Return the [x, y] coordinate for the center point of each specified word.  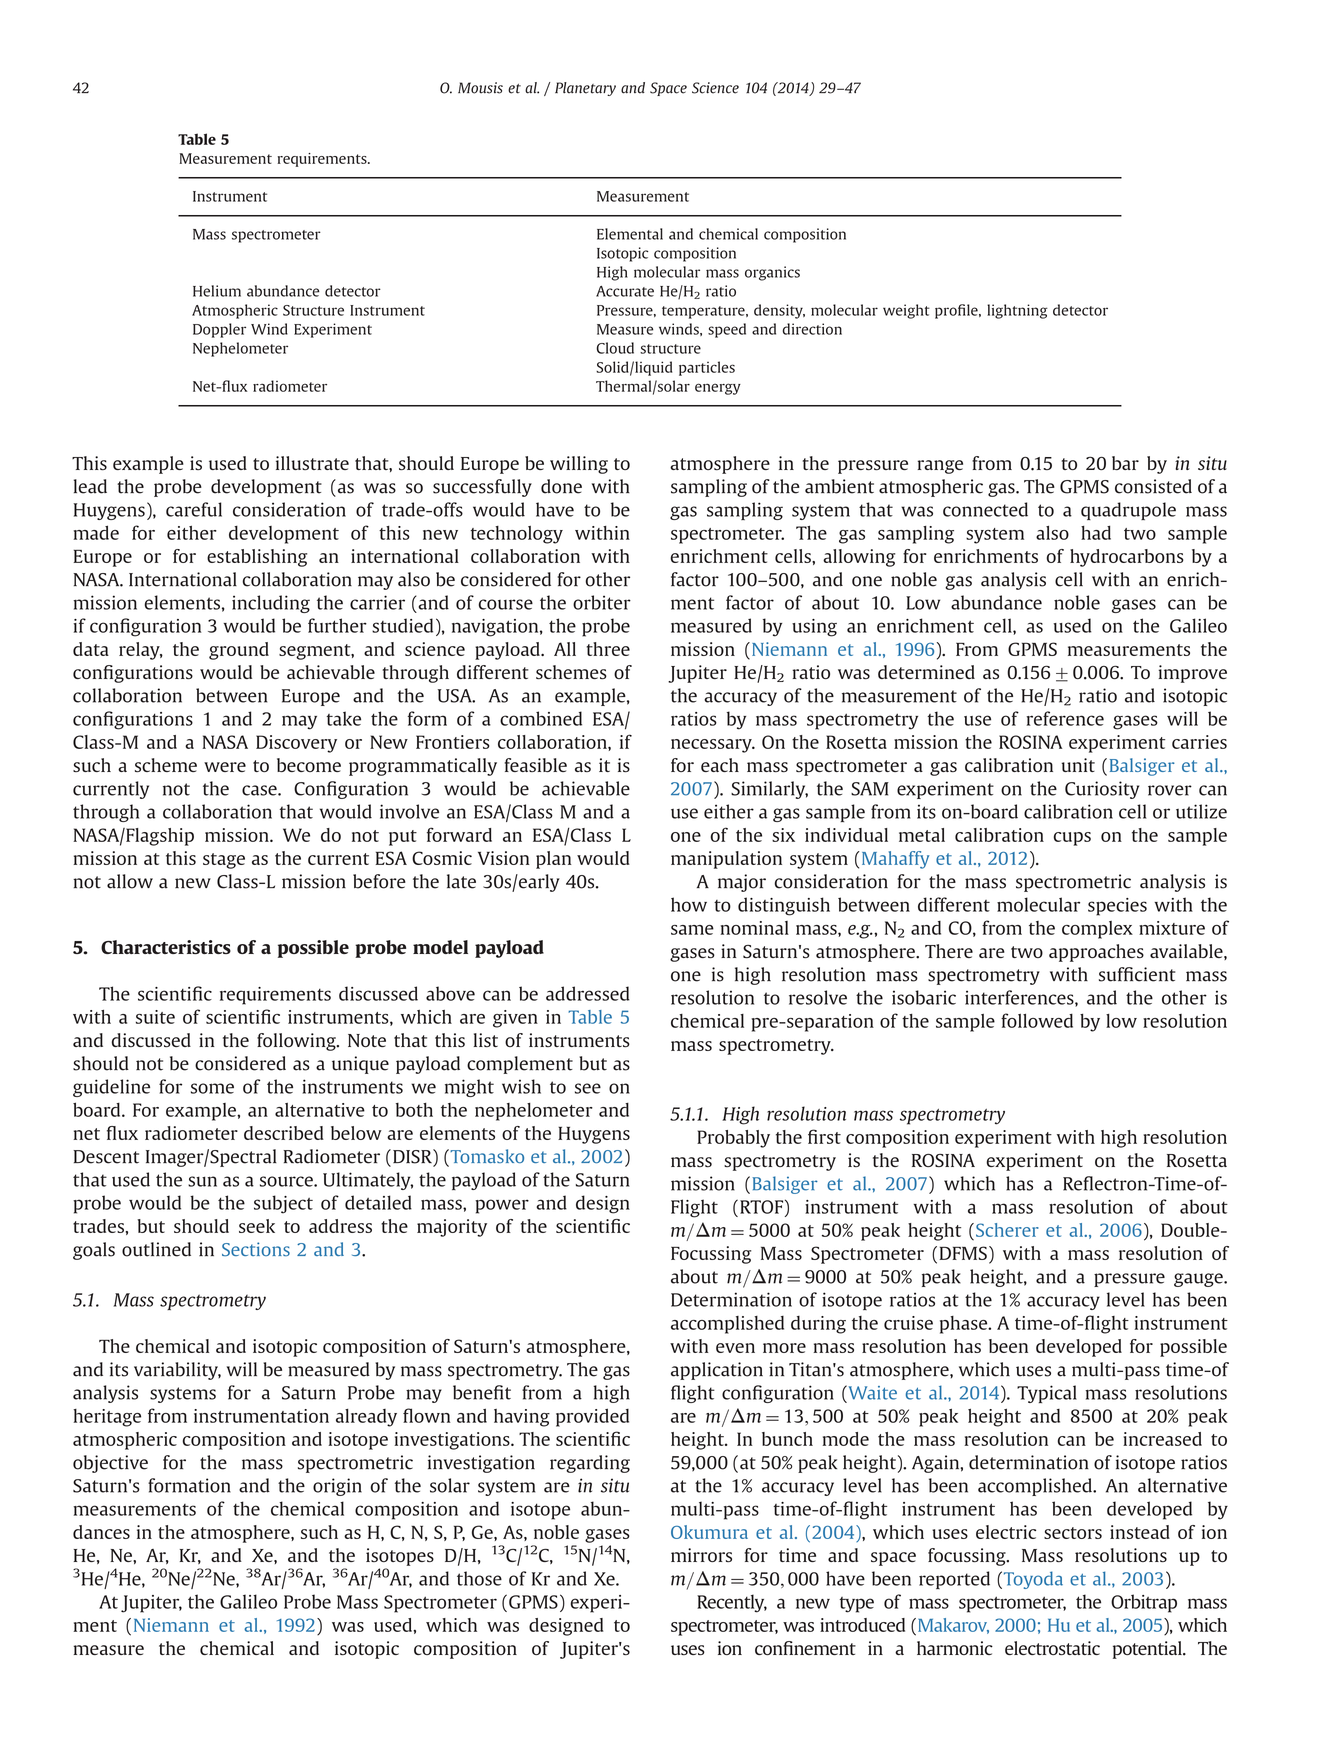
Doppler [219, 330]
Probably [733, 1139]
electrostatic [1052, 1648]
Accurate [625, 291]
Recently [732, 1603]
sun [202, 1181]
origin [337, 1487]
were [225, 767]
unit [1078, 765]
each [720, 765]
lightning [1017, 311]
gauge [1199, 1280]
